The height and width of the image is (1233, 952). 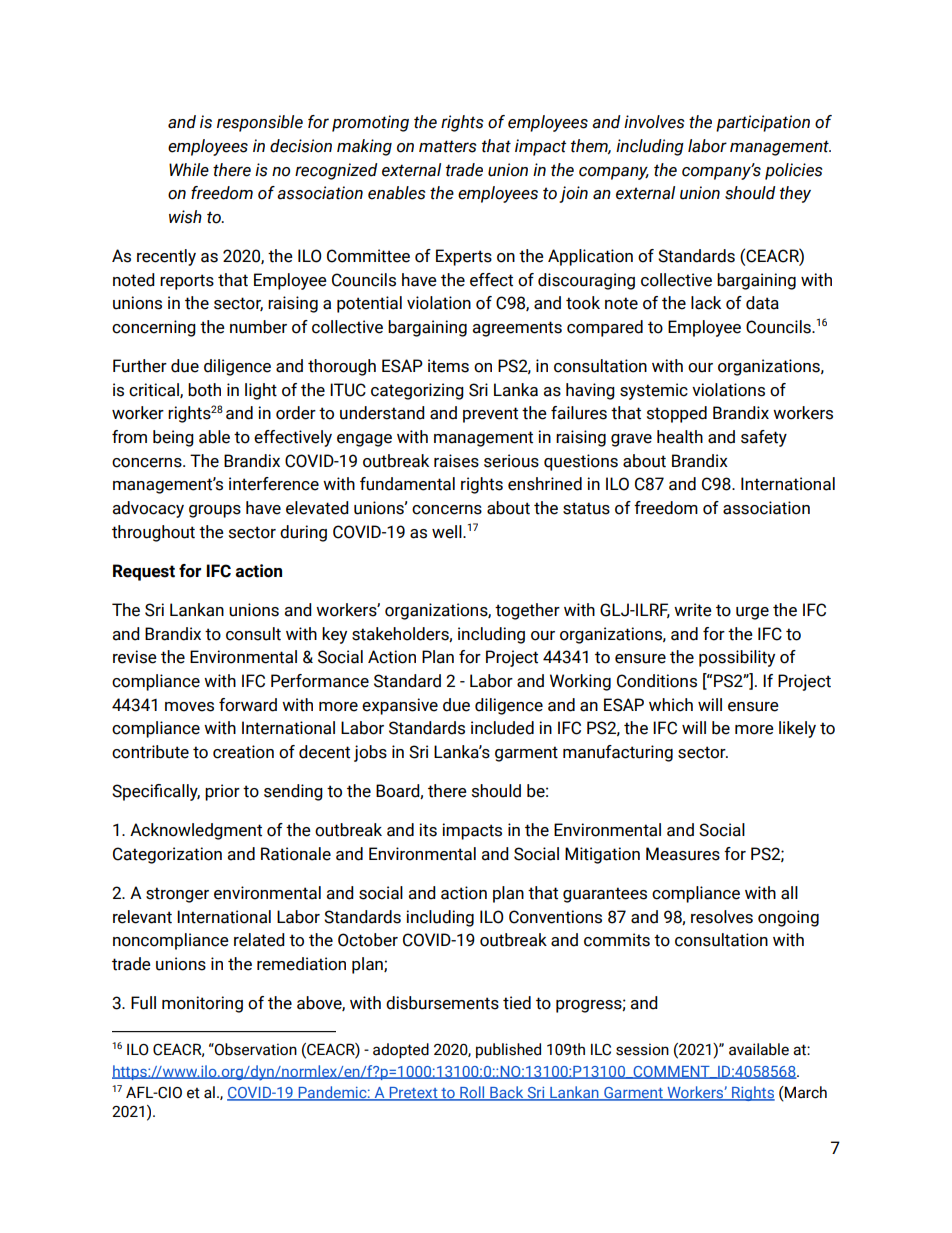 What do you see at coordinates (448, 146) in the image?
I see `matters` at bounding box center [448, 146].
